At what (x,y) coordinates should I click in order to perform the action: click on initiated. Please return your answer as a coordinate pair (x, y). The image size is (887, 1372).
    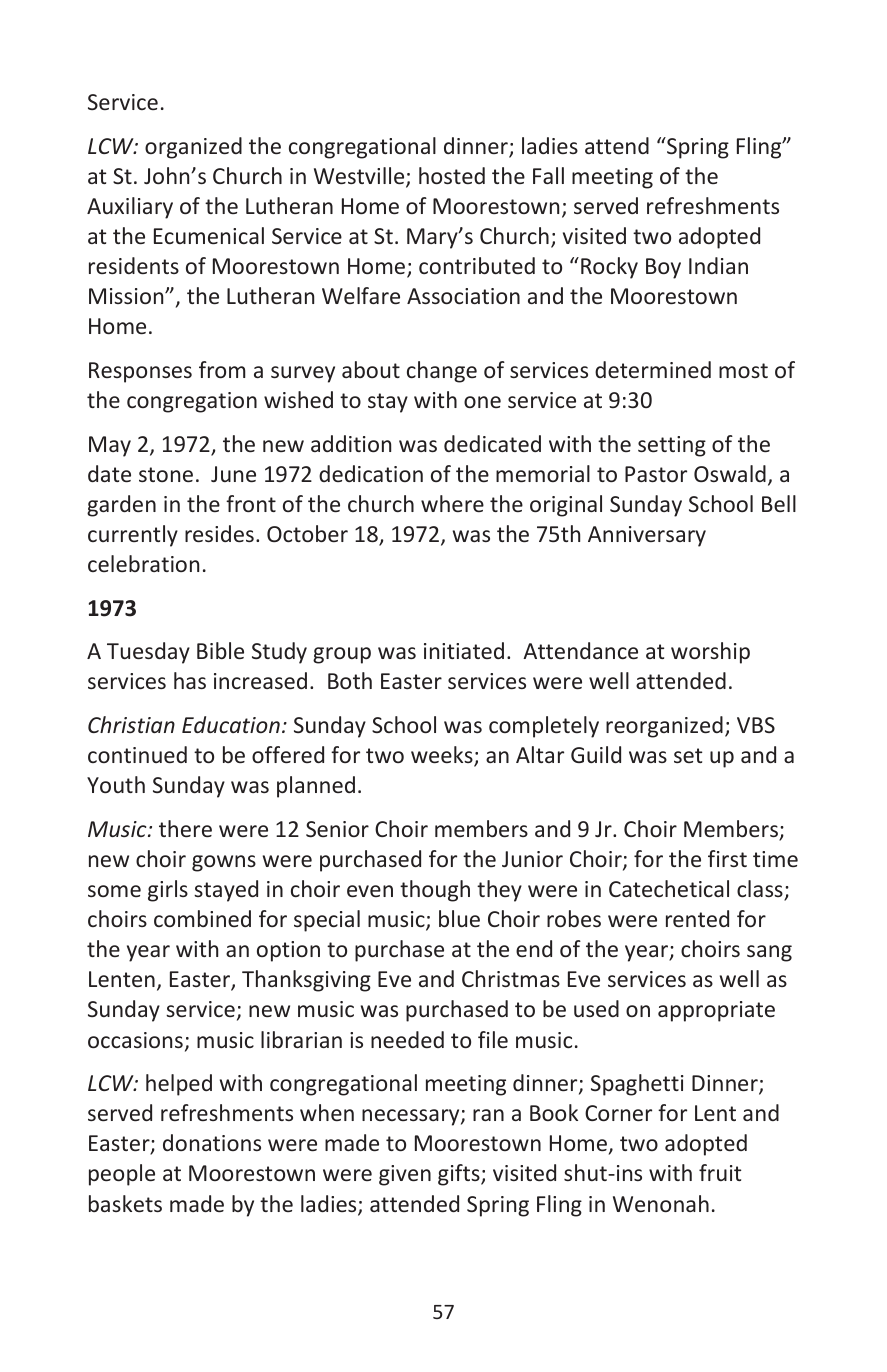
    Looking at the image, I should click on (464, 650).
